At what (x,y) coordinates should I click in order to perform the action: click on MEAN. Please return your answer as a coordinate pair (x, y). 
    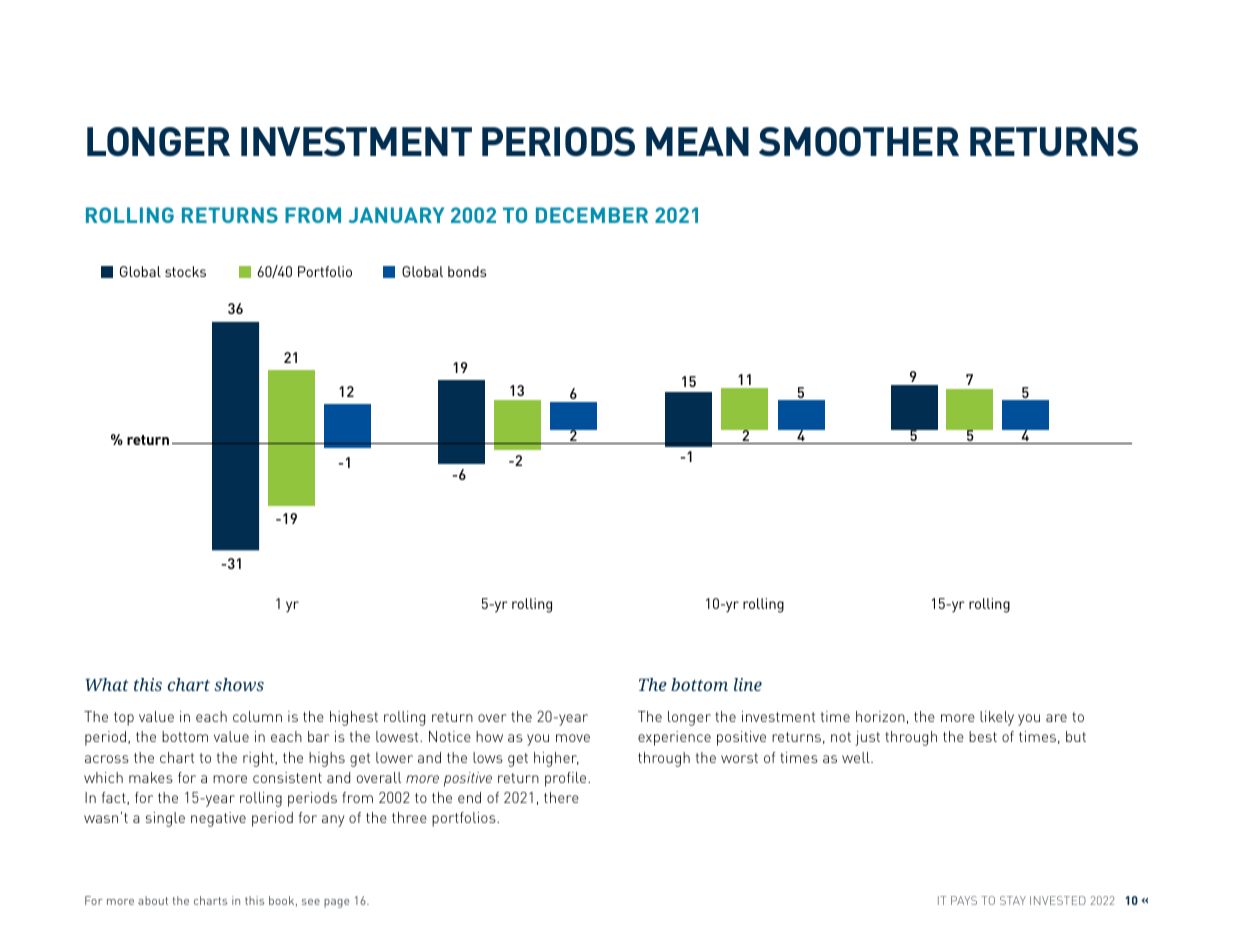
    Looking at the image, I should click on (697, 141).
